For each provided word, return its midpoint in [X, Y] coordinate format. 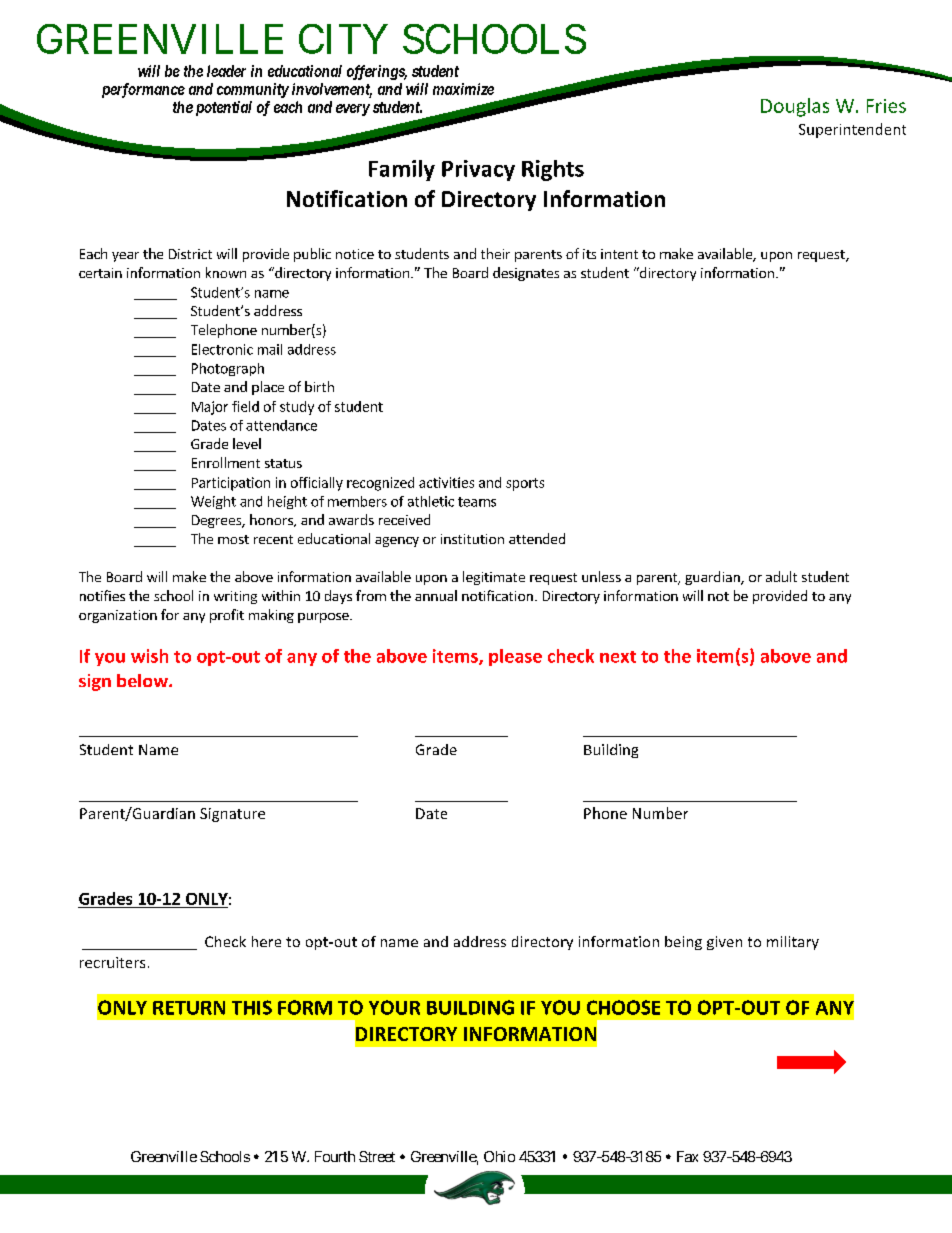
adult [781, 576]
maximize [463, 89]
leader [226, 71]
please [515, 657]
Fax [687, 1156]
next [618, 657]
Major [210, 408]
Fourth [335, 1156]
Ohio [499, 1156]
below [143, 680]
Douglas [795, 107]
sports [525, 484]
